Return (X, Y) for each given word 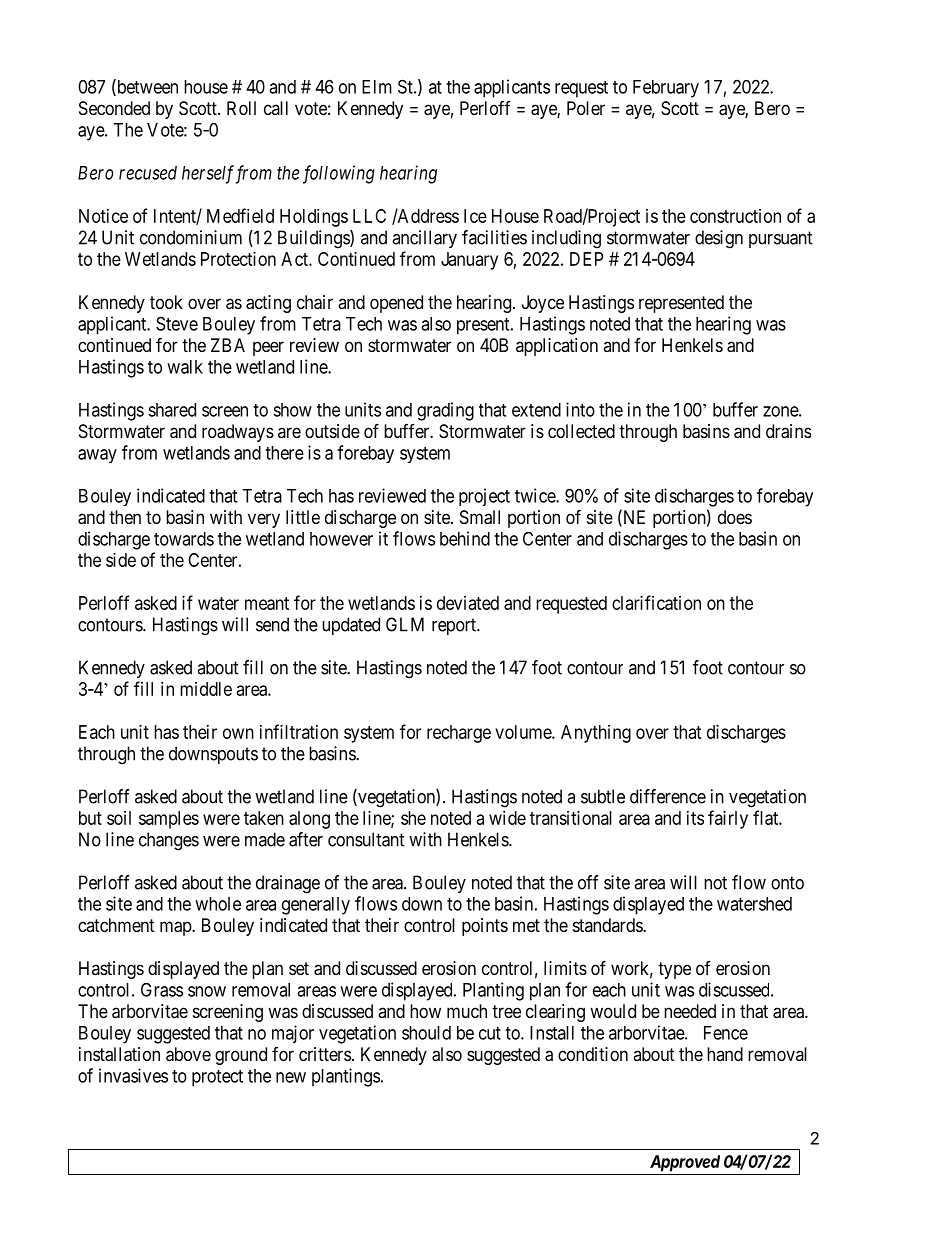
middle (206, 689)
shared (172, 410)
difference (668, 796)
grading (445, 411)
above (188, 1054)
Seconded (114, 108)
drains (788, 431)
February (666, 89)
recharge (459, 734)
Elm (377, 87)
